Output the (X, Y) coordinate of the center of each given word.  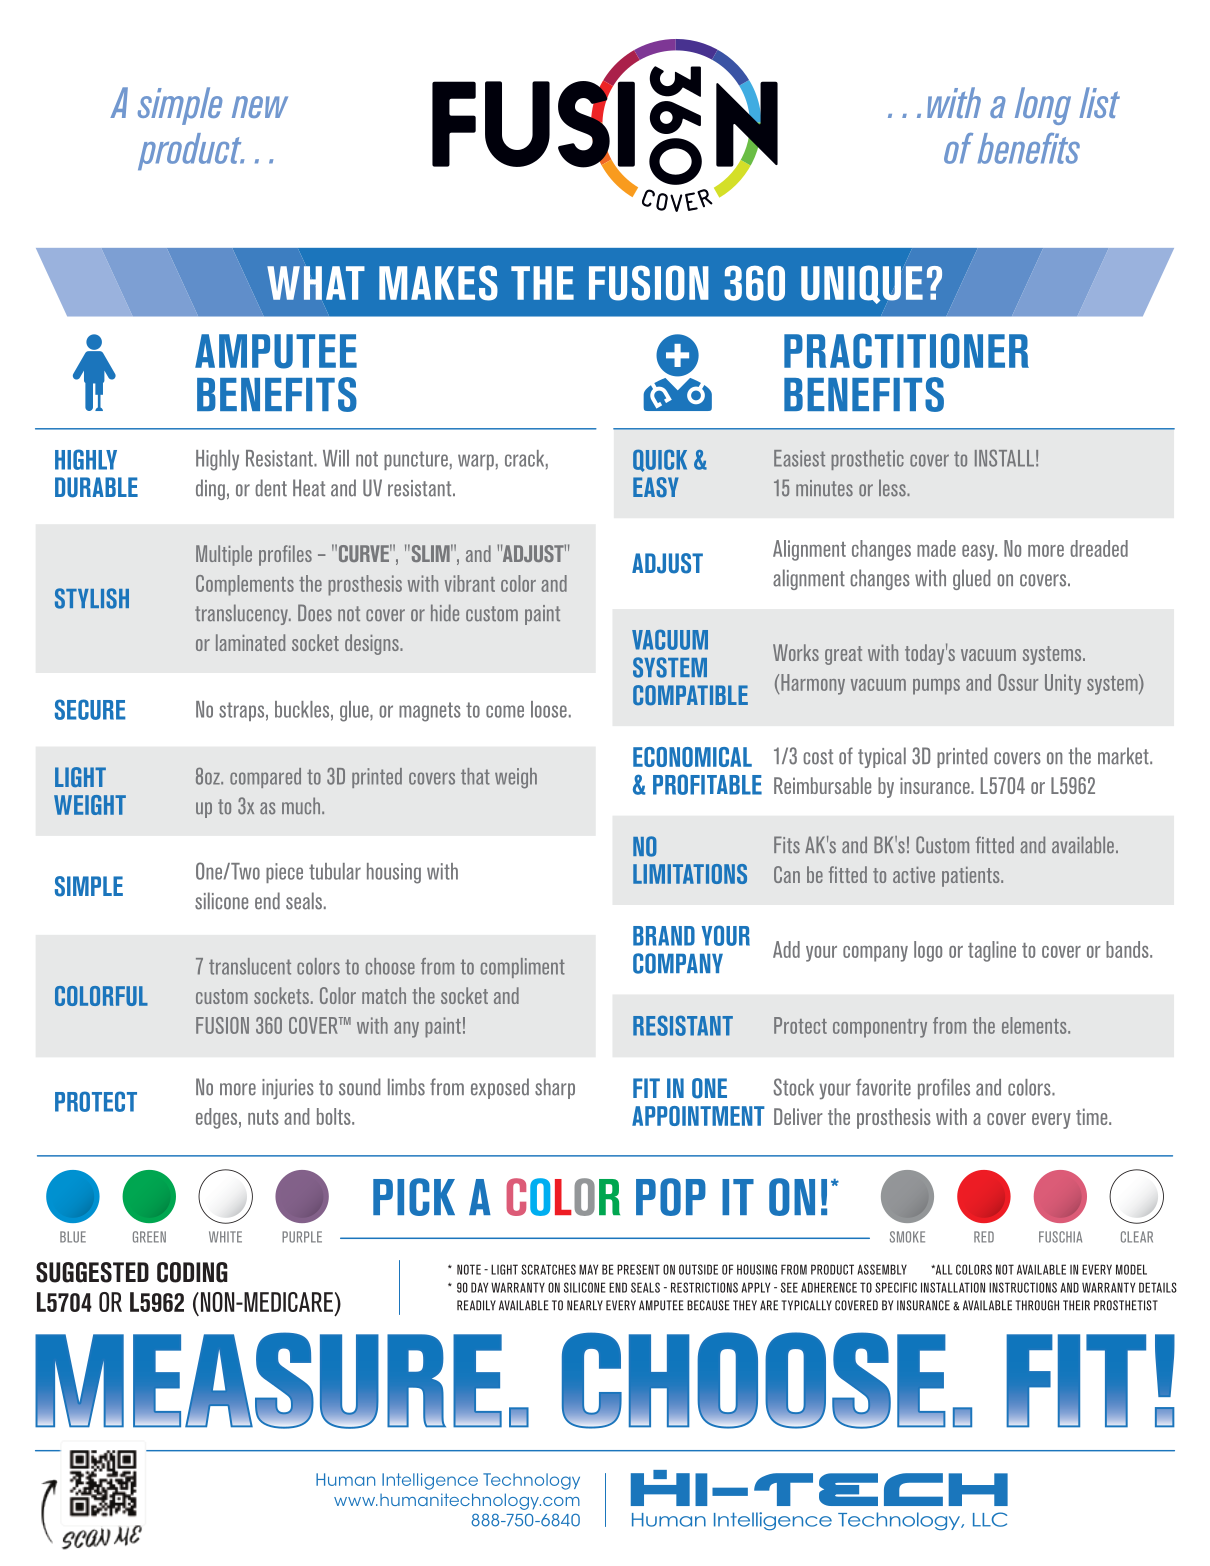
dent (271, 488)
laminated (250, 642)
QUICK (660, 460)
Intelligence (430, 1481)
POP (671, 1197)
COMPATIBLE (690, 695)
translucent (250, 966)
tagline (992, 951)
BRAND (664, 936)
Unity (1063, 684)
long (1043, 106)
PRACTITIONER (906, 351)
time (1093, 1116)
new (260, 107)
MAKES (438, 283)
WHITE (225, 1237)
